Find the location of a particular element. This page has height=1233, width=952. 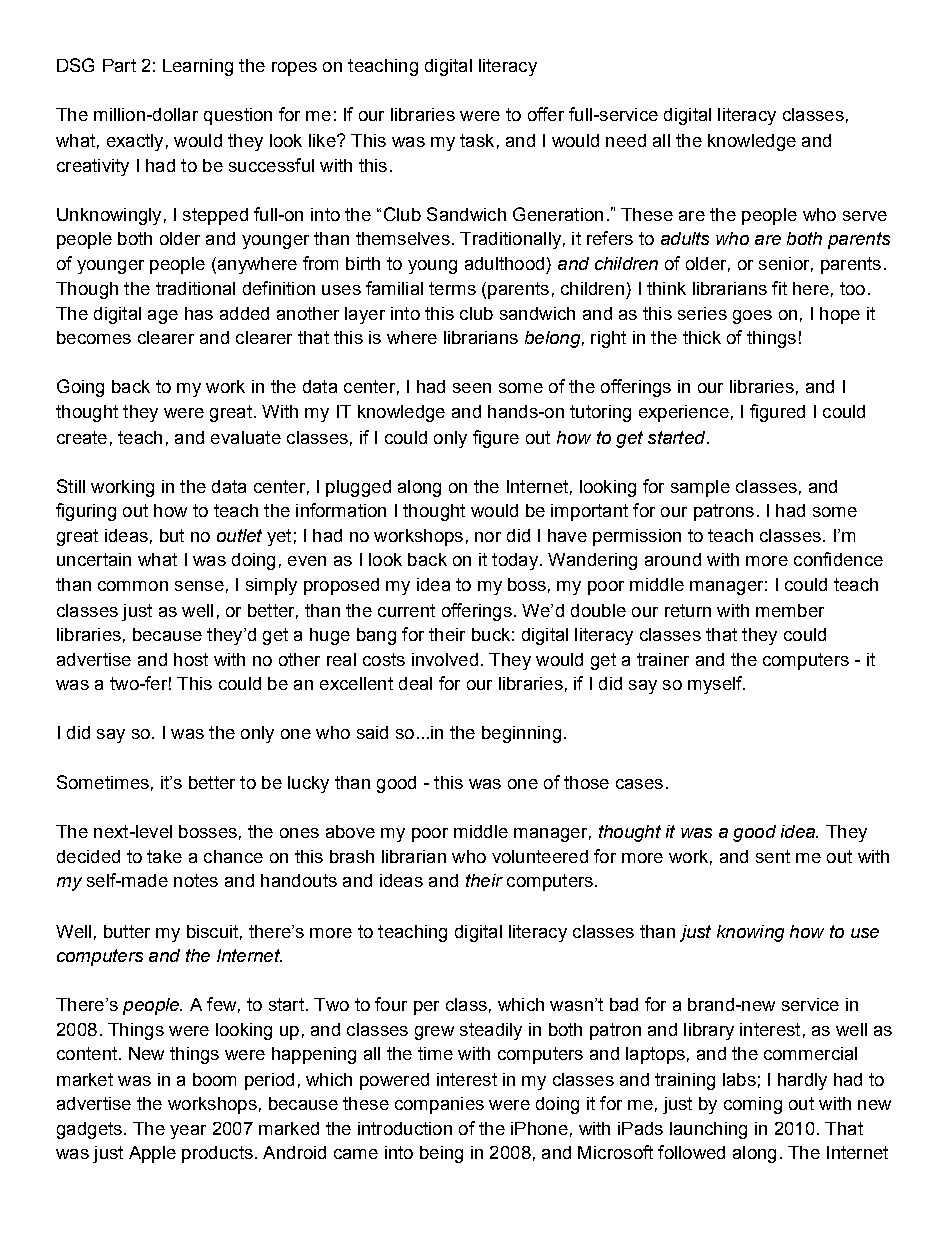

year is located at coordinates (188, 1132).
